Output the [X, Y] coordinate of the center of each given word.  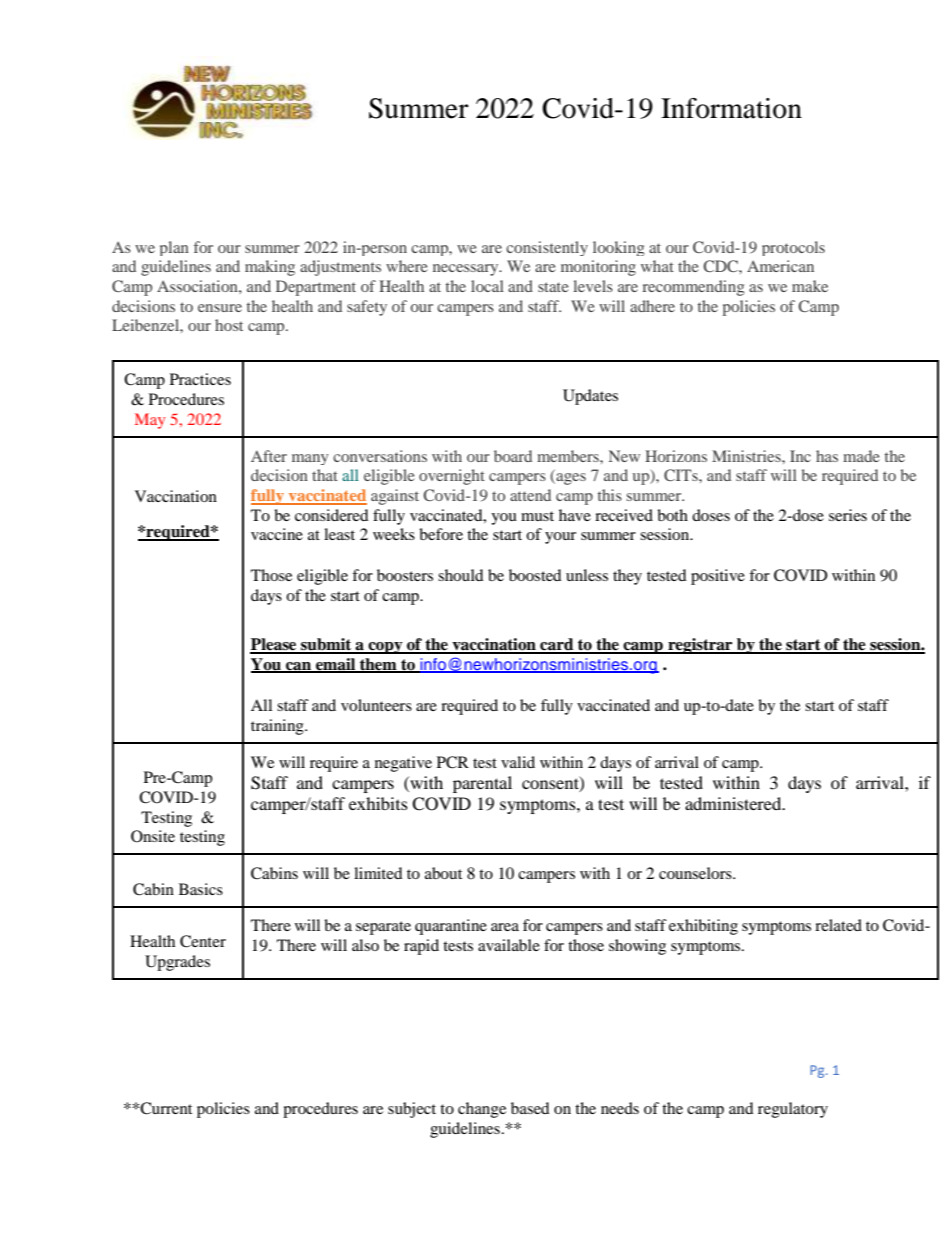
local [487, 286]
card [557, 645]
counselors [696, 873]
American [780, 266]
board [513, 456]
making [270, 268]
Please [274, 645]
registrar [700, 646]
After [269, 456]
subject [412, 1110]
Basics [201, 889]
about [443, 873]
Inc [800, 456]
